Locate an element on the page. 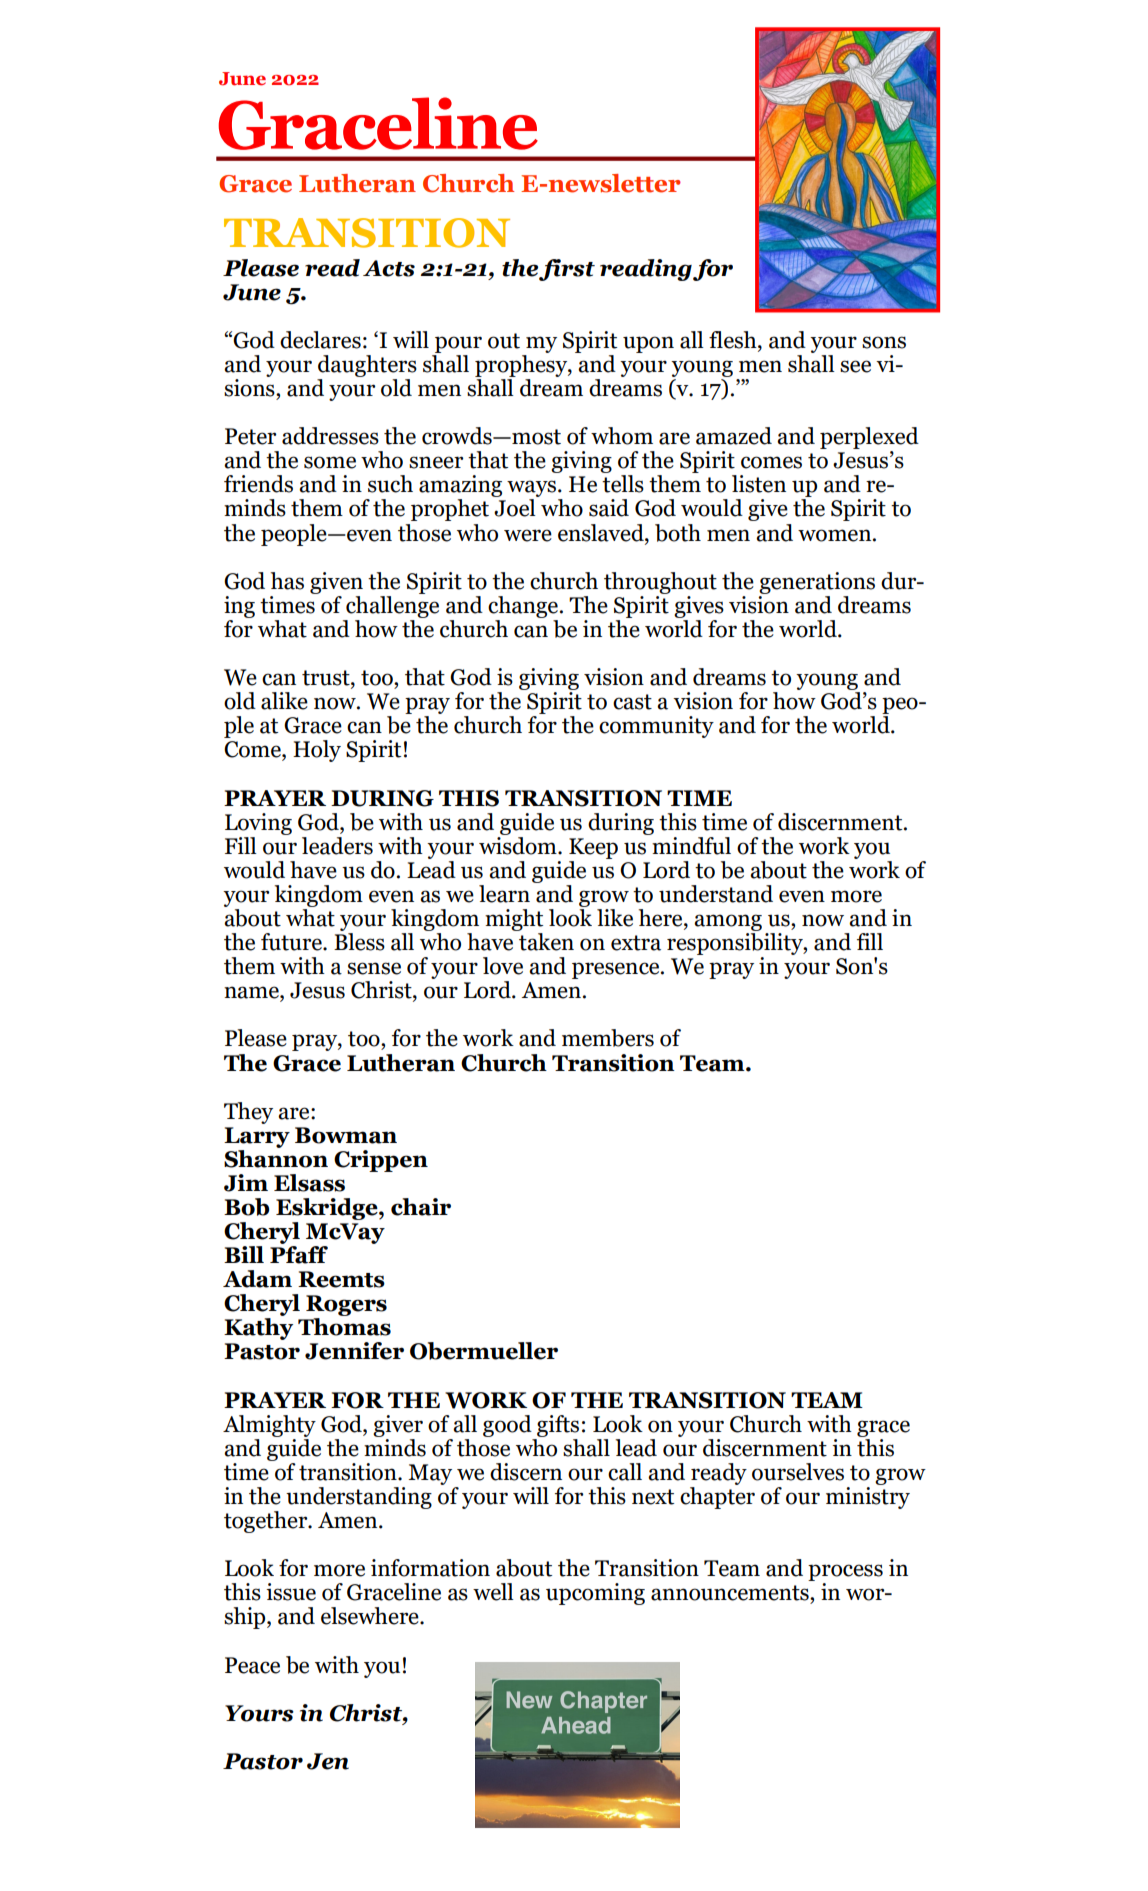 This image has width=1148, height=1891. see is located at coordinates (855, 366).
